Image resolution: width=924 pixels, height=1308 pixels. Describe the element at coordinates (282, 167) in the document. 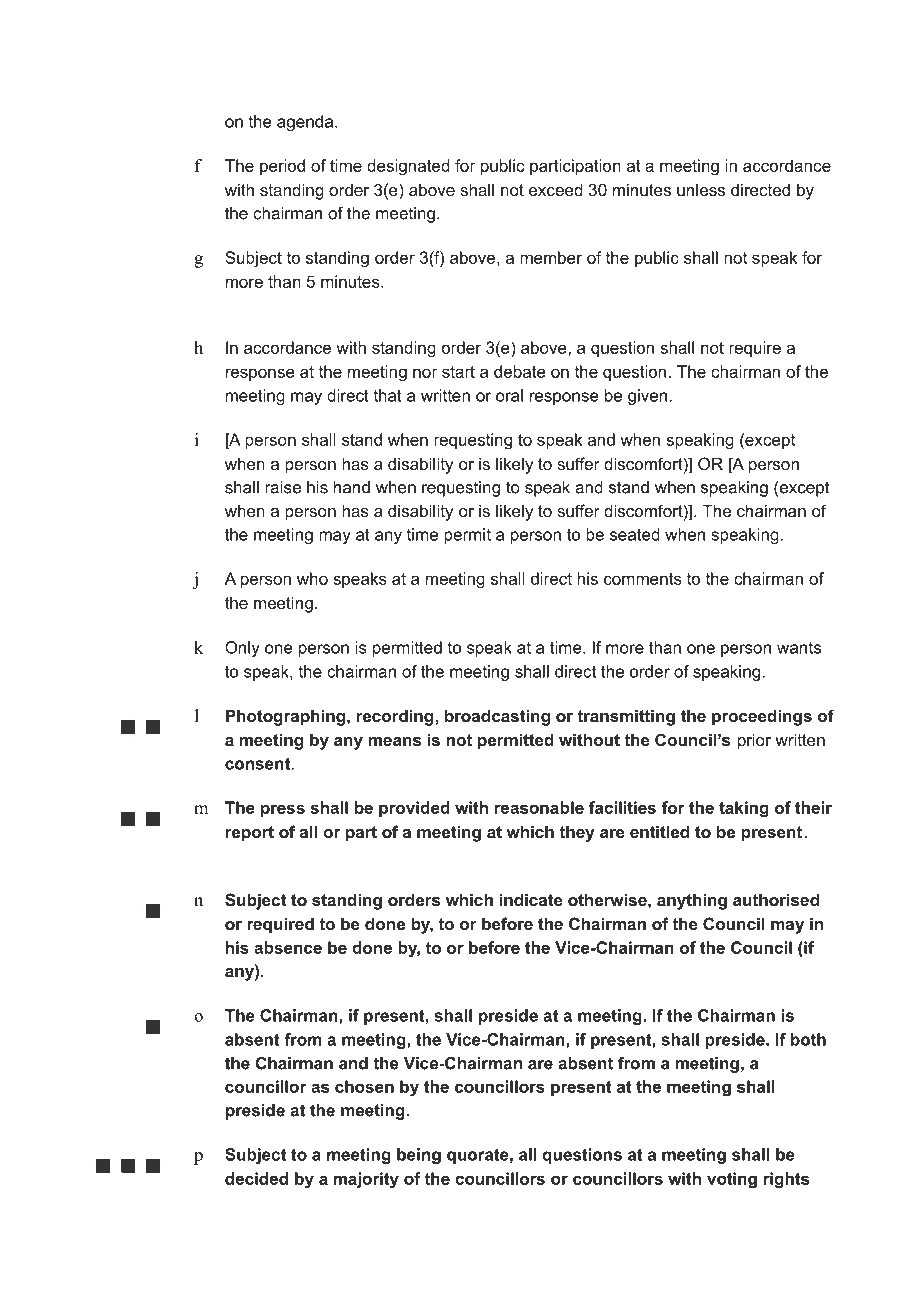

I see `period` at that location.
